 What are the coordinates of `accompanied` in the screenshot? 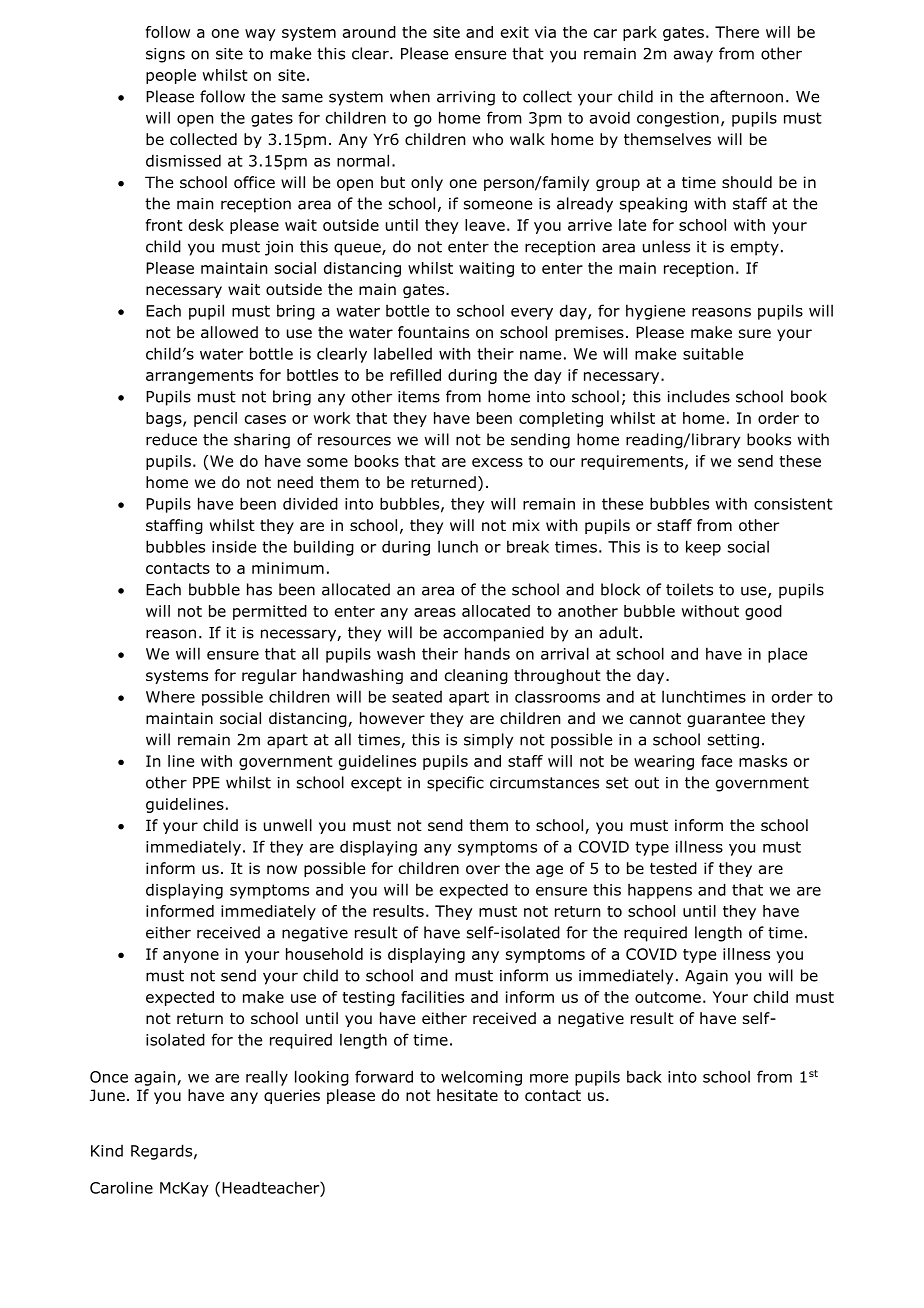 It's located at (493, 634).
